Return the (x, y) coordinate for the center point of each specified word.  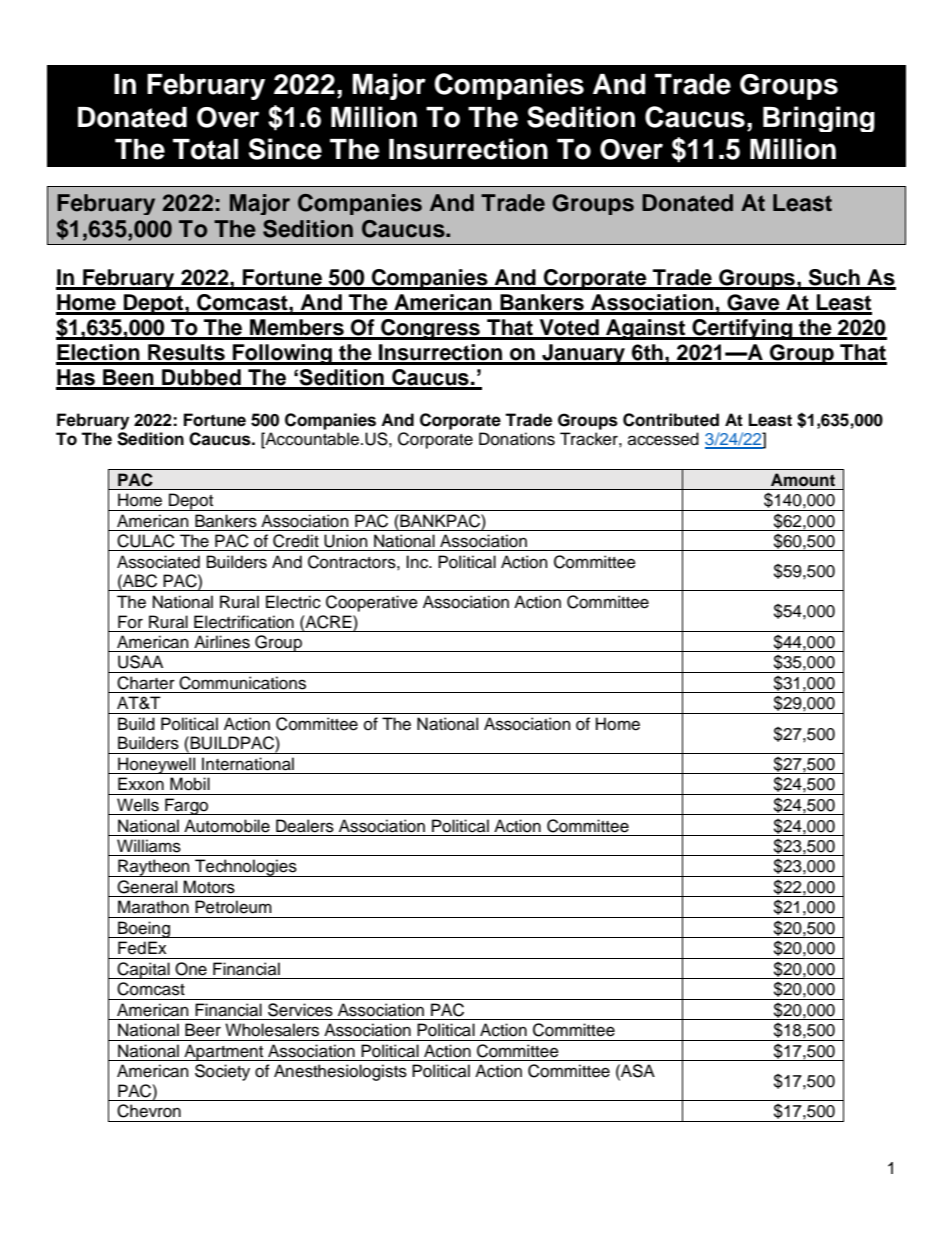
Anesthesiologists (340, 1072)
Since (285, 149)
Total (205, 149)
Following (282, 354)
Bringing (819, 119)
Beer (203, 1030)
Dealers (305, 826)
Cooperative (372, 603)
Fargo (186, 806)
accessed (663, 439)
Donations (517, 439)
